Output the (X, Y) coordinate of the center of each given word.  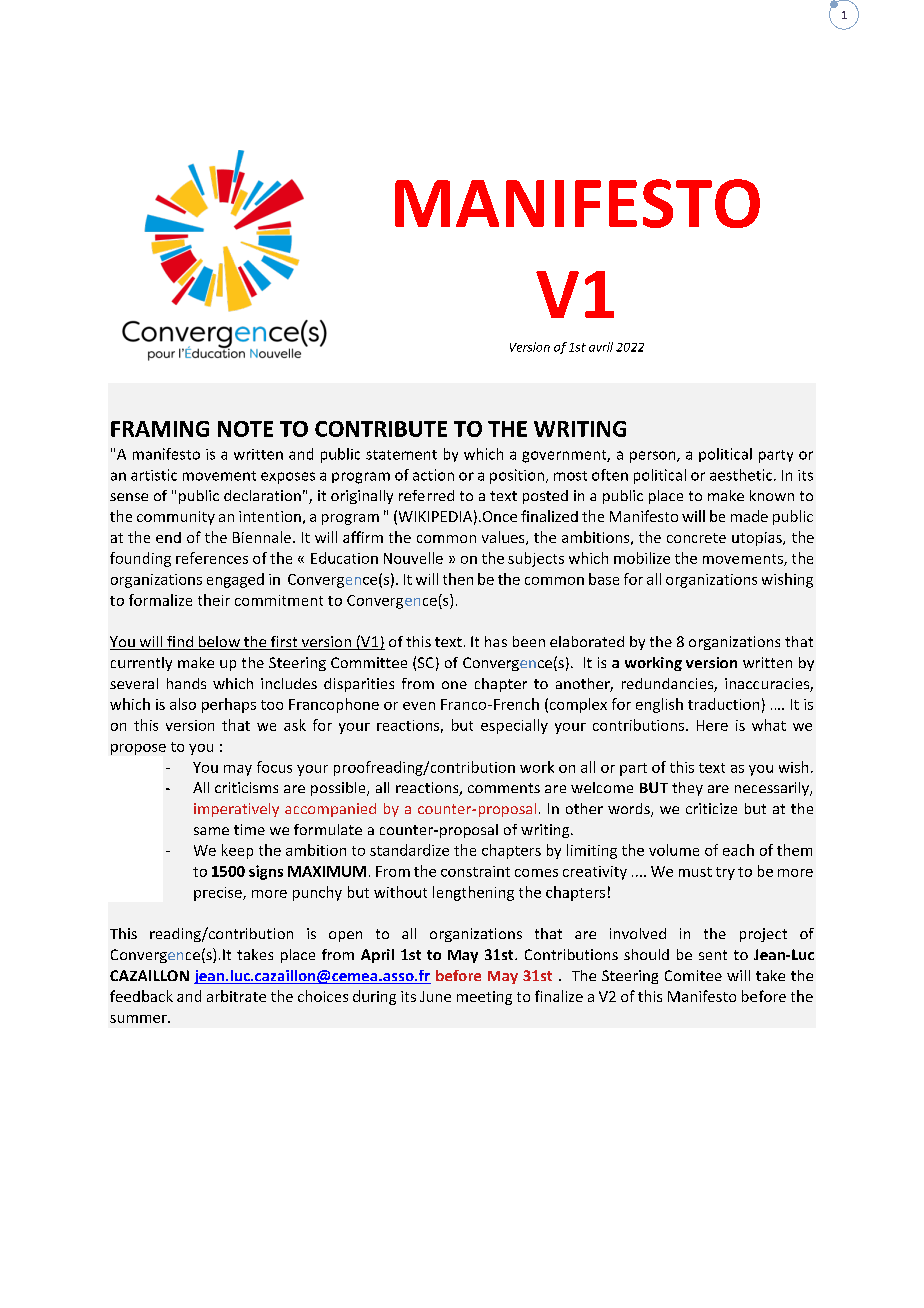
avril (601, 347)
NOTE (245, 429)
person (654, 457)
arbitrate (236, 996)
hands (186, 683)
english (659, 705)
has (496, 641)
